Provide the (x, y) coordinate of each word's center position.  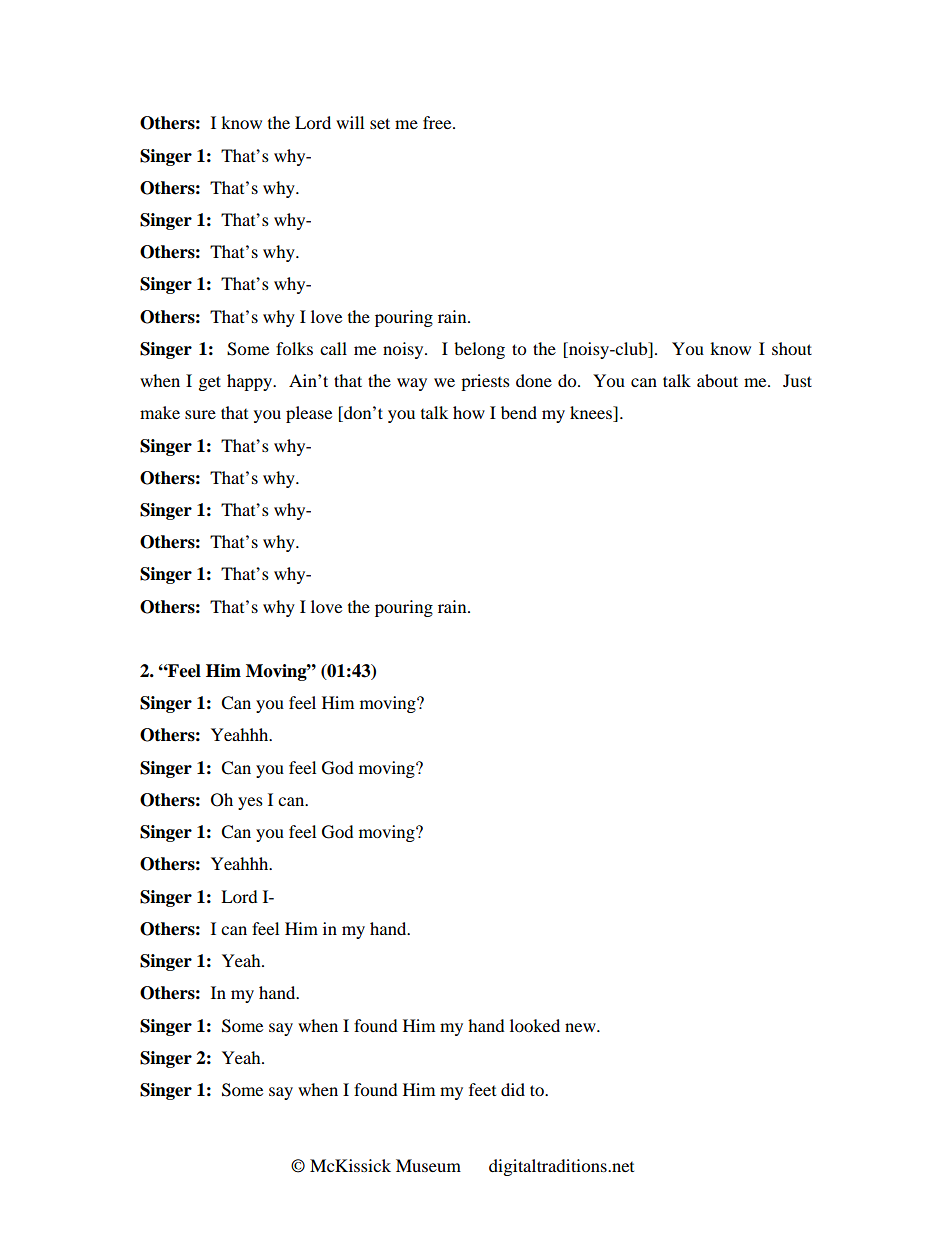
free (438, 122)
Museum (428, 1165)
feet (482, 1089)
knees (592, 414)
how (469, 412)
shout (792, 348)
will (350, 122)
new (581, 1027)
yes (250, 803)
